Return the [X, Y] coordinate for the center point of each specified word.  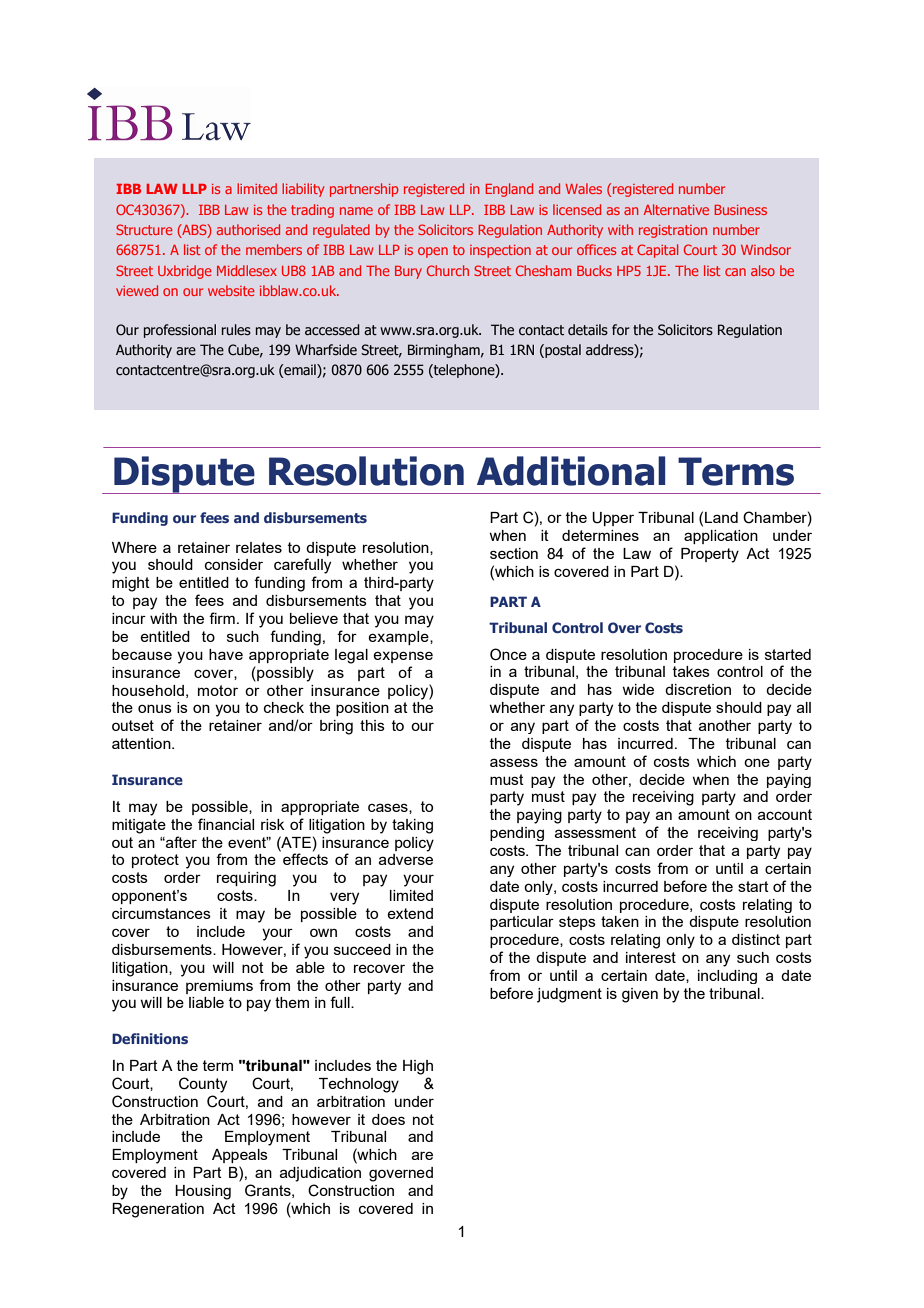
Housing [203, 1192]
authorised [248, 229]
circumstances [161, 913]
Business [740, 210]
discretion [698, 689]
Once [508, 654]
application [721, 537]
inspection [500, 251]
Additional [571, 471]
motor [218, 690]
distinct [756, 939]
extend [410, 913]
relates [259, 547]
